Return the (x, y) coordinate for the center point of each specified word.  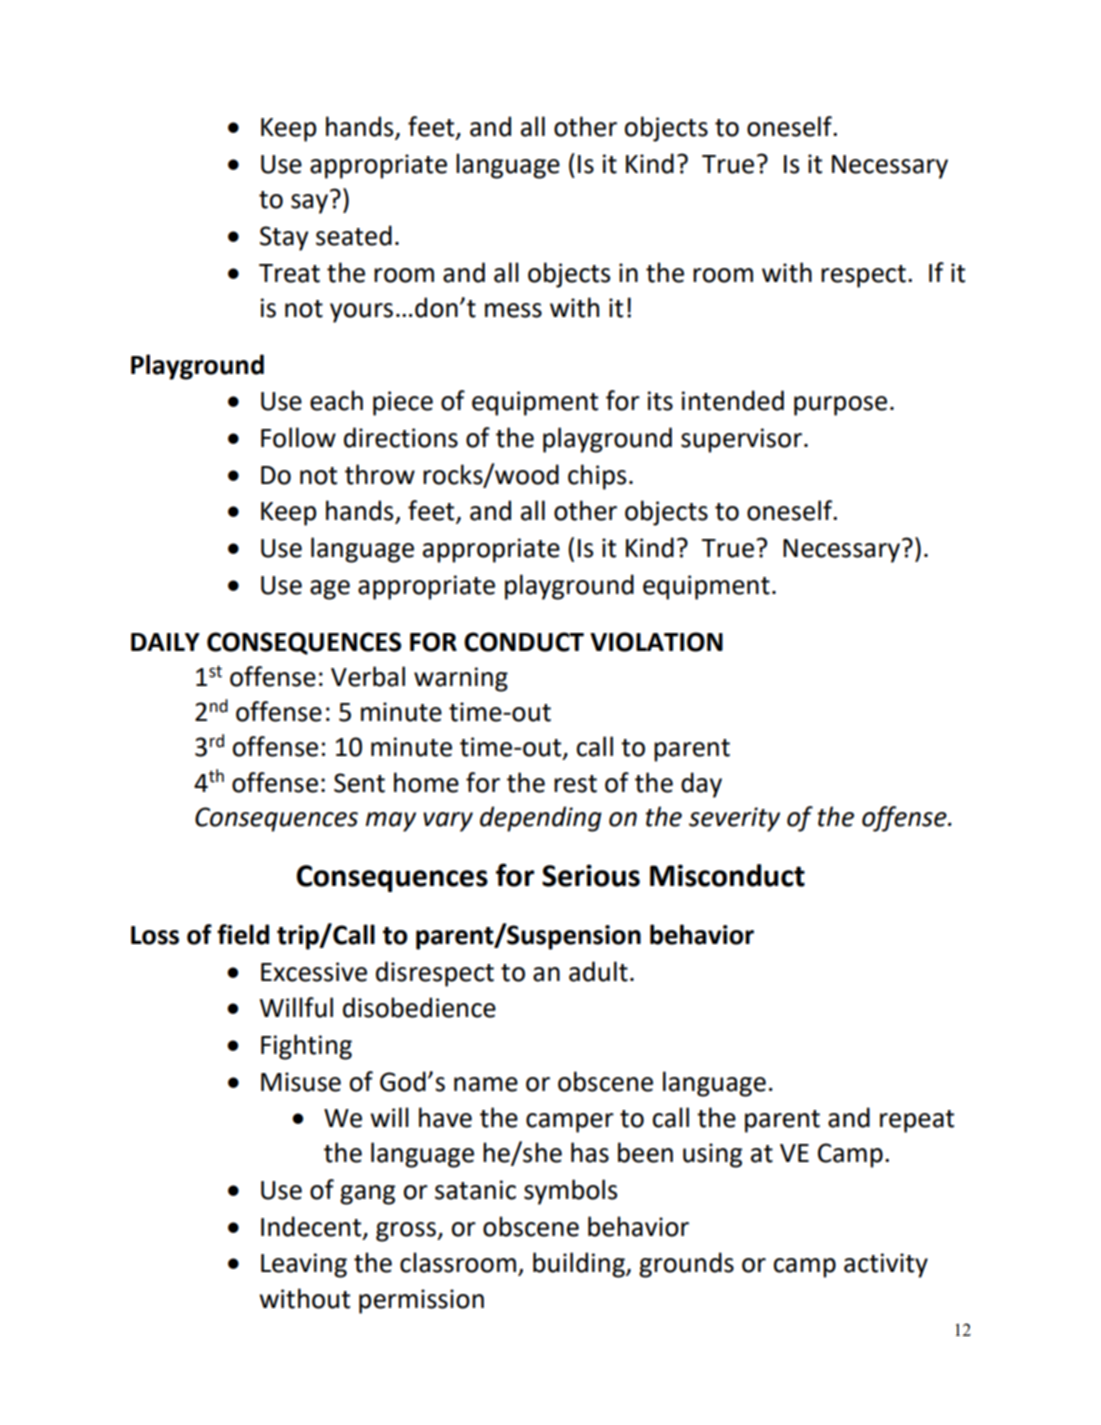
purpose (840, 406)
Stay (284, 238)
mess (513, 310)
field (243, 934)
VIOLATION (656, 642)
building (580, 1265)
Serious (591, 875)
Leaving (304, 1265)
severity (734, 819)
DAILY (165, 642)
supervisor (741, 440)
